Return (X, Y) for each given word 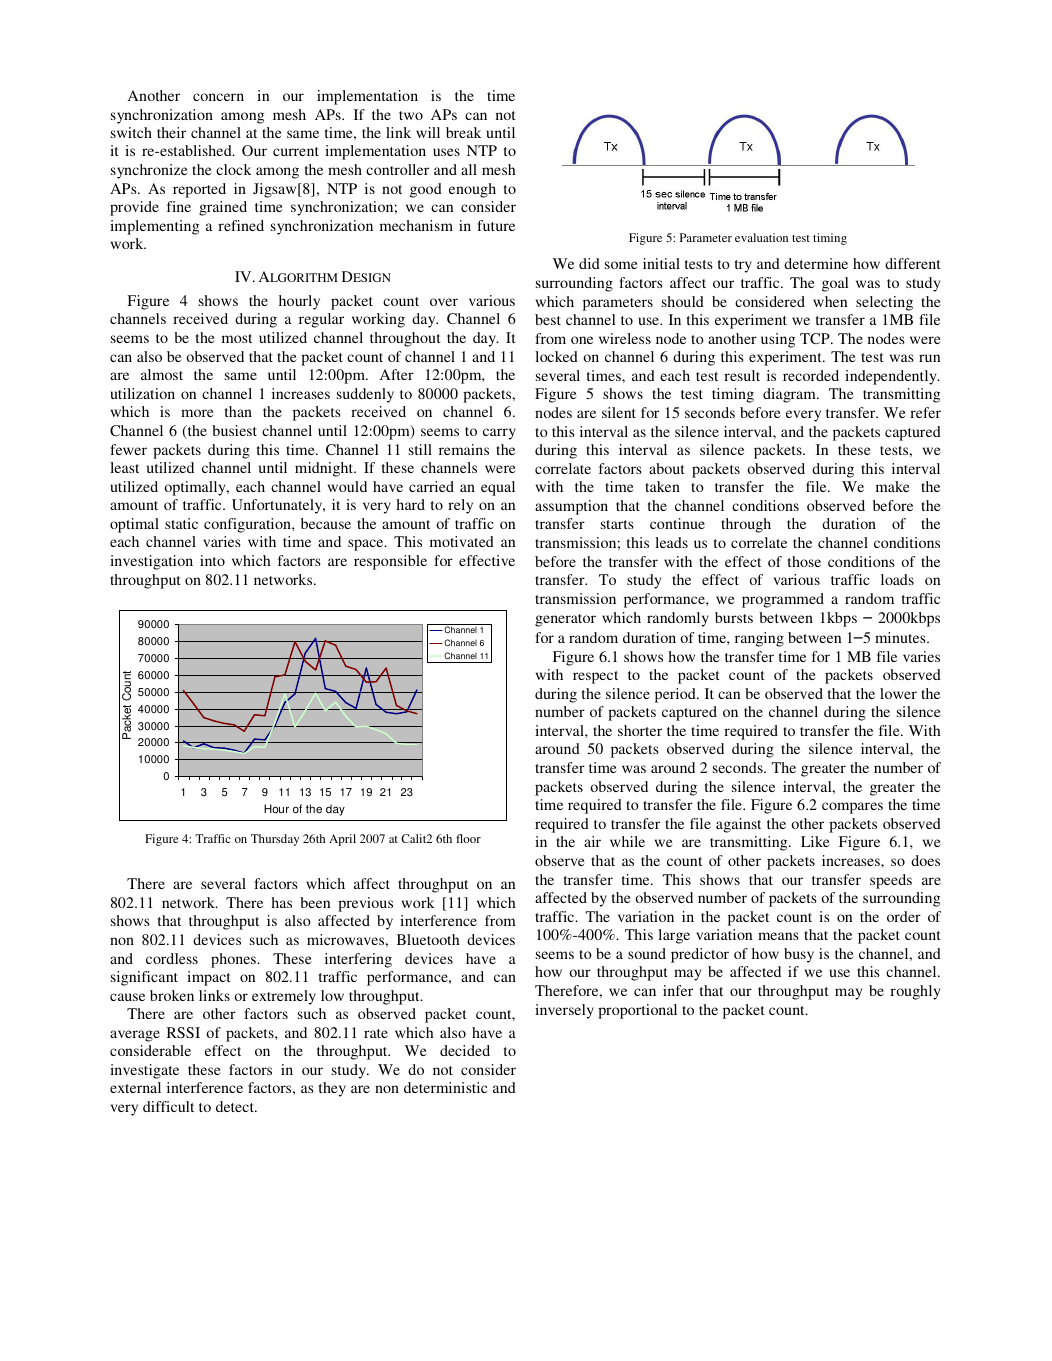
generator (565, 620)
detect (236, 1106)
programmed (783, 600)
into (212, 560)
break (464, 132)
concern (218, 97)
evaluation (761, 237)
